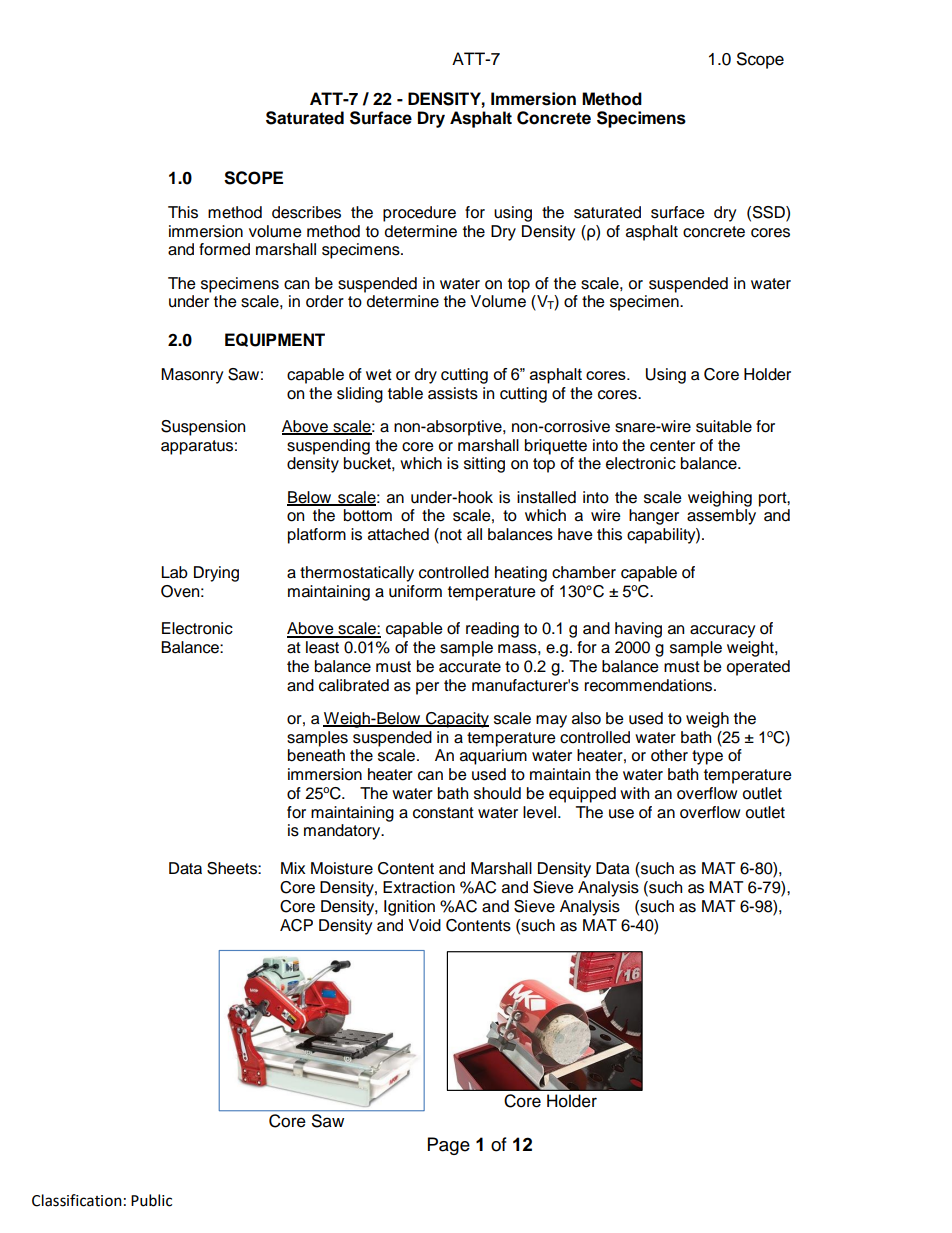 The width and height of the page is (952, 1233). I want to click on center, so click(672, 446).
